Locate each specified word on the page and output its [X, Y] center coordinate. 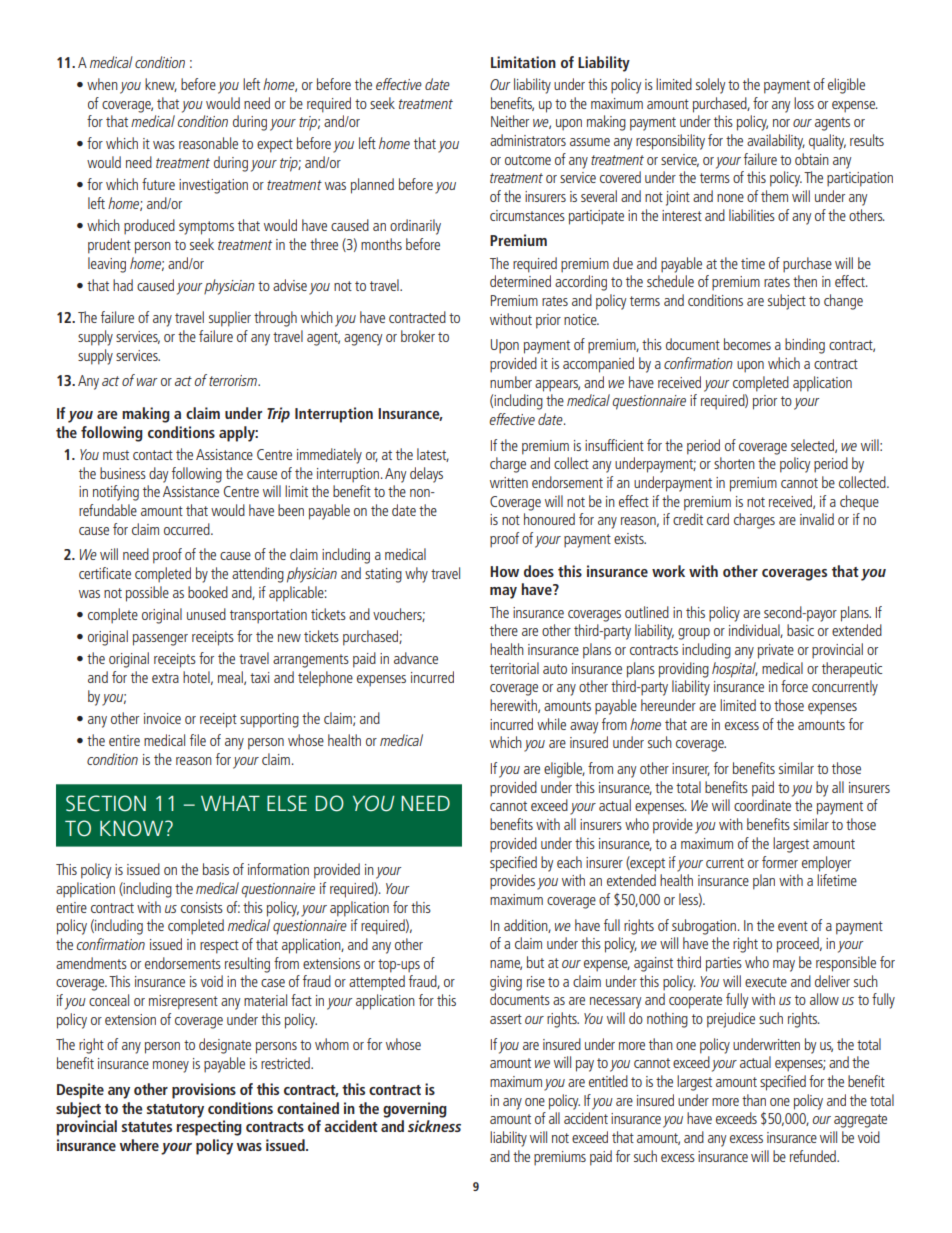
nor [781, 123]
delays [426, 475]
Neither [510, 121]
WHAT [230, 803]
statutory [175, 1111]
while [551, 724]
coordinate [762, 805]
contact [153, 455]
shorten [734, 463]
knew [161, 85]
